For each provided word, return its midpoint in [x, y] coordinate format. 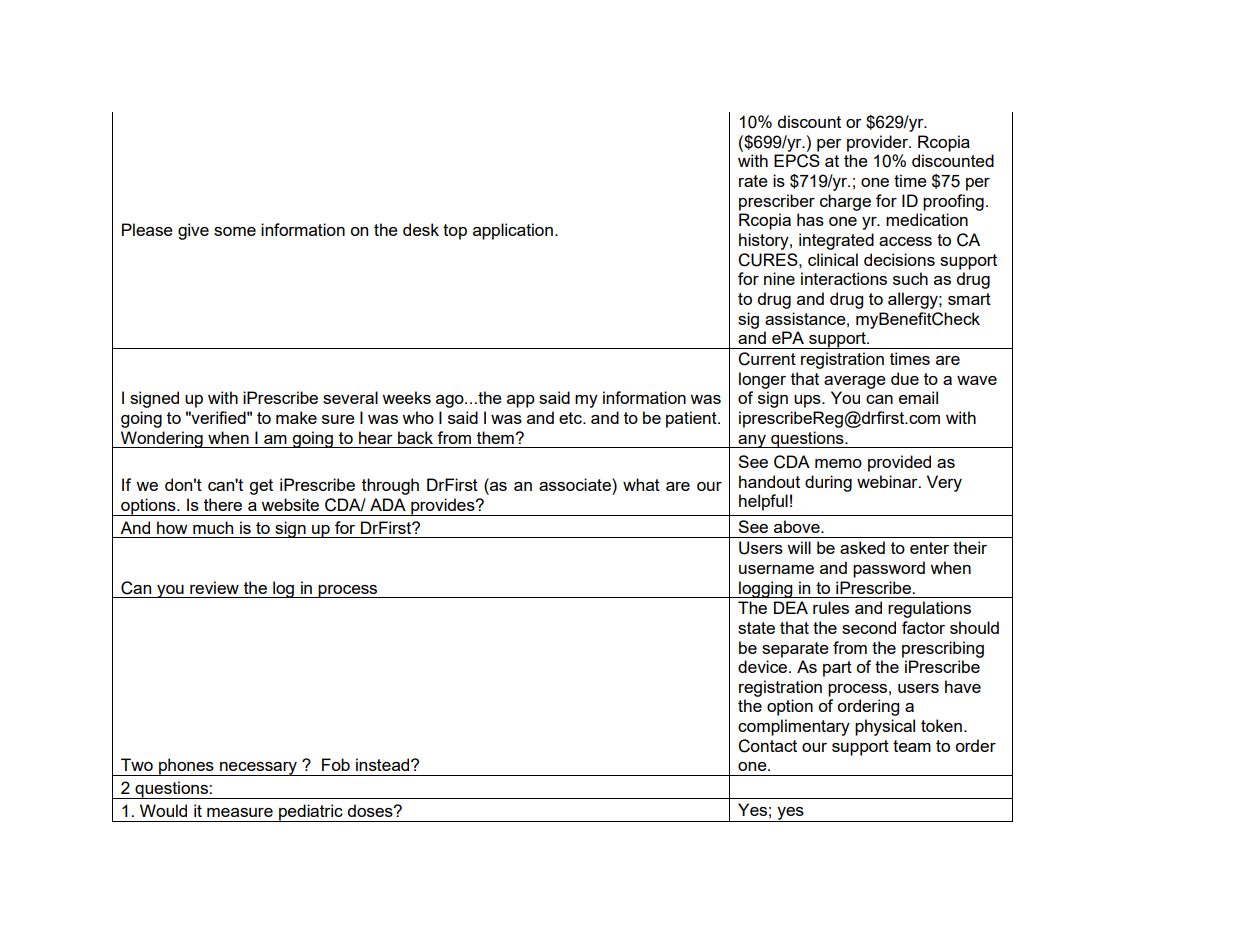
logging [766, 589]
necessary [258, 769]
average [855, 382]
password [889, 569]
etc [571, 418]
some [235, 231]
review [214, 587]
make [296, 417]
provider [879, 143]
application [513, 231]
